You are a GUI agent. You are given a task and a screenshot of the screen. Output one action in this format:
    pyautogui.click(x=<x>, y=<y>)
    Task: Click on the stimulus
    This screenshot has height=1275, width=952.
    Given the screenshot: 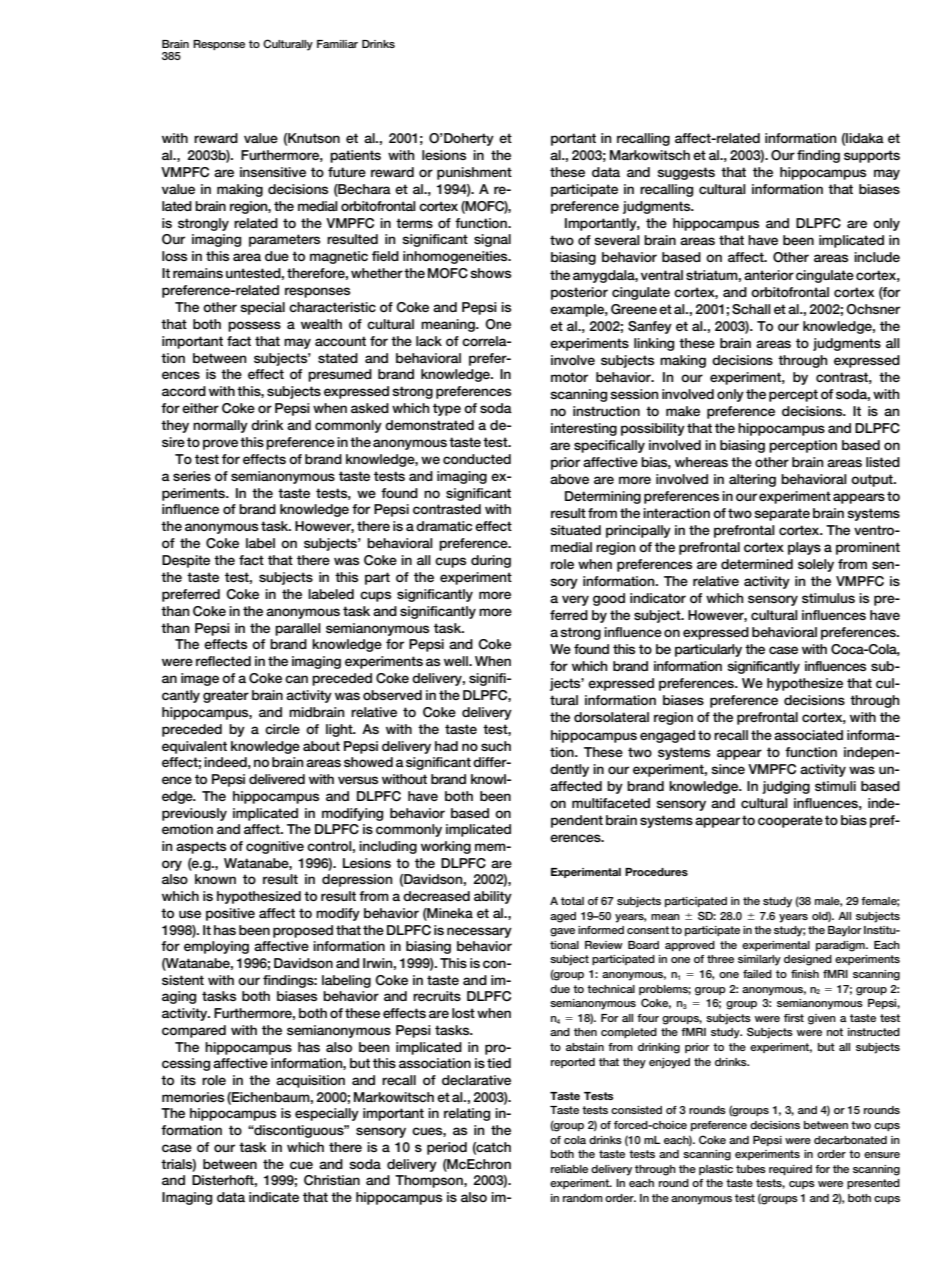 What is the action you would take?
    pyautogui.click(x=828, y=598)
